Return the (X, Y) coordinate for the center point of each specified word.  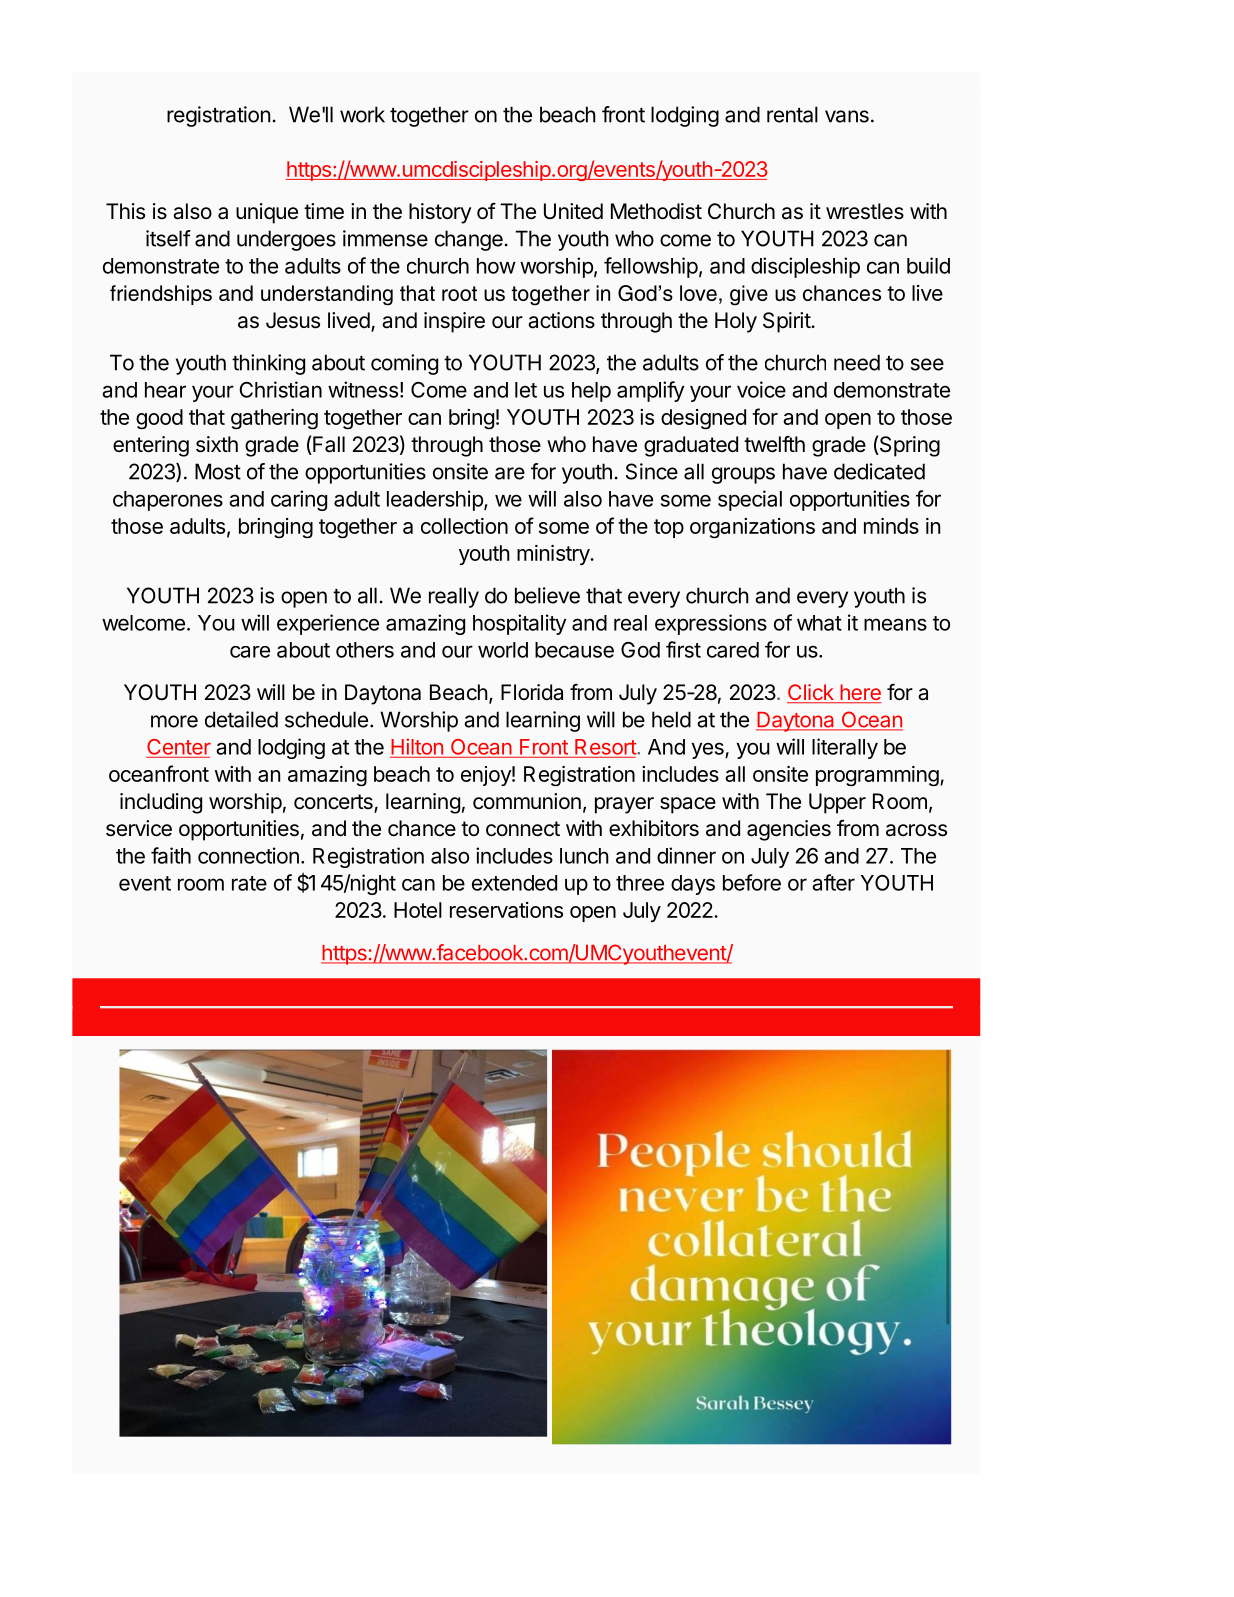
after (833, 882)
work (362, 114)
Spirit (787, 322)
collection (464, 526)
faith (171, 855)
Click (811, 693)
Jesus (293, 320)
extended (514, 883)
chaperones (168, 501)
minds (891, 526)
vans (847, 116)
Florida (532, 692)
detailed (241, 719)
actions (561, 320)
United (573, 211)
